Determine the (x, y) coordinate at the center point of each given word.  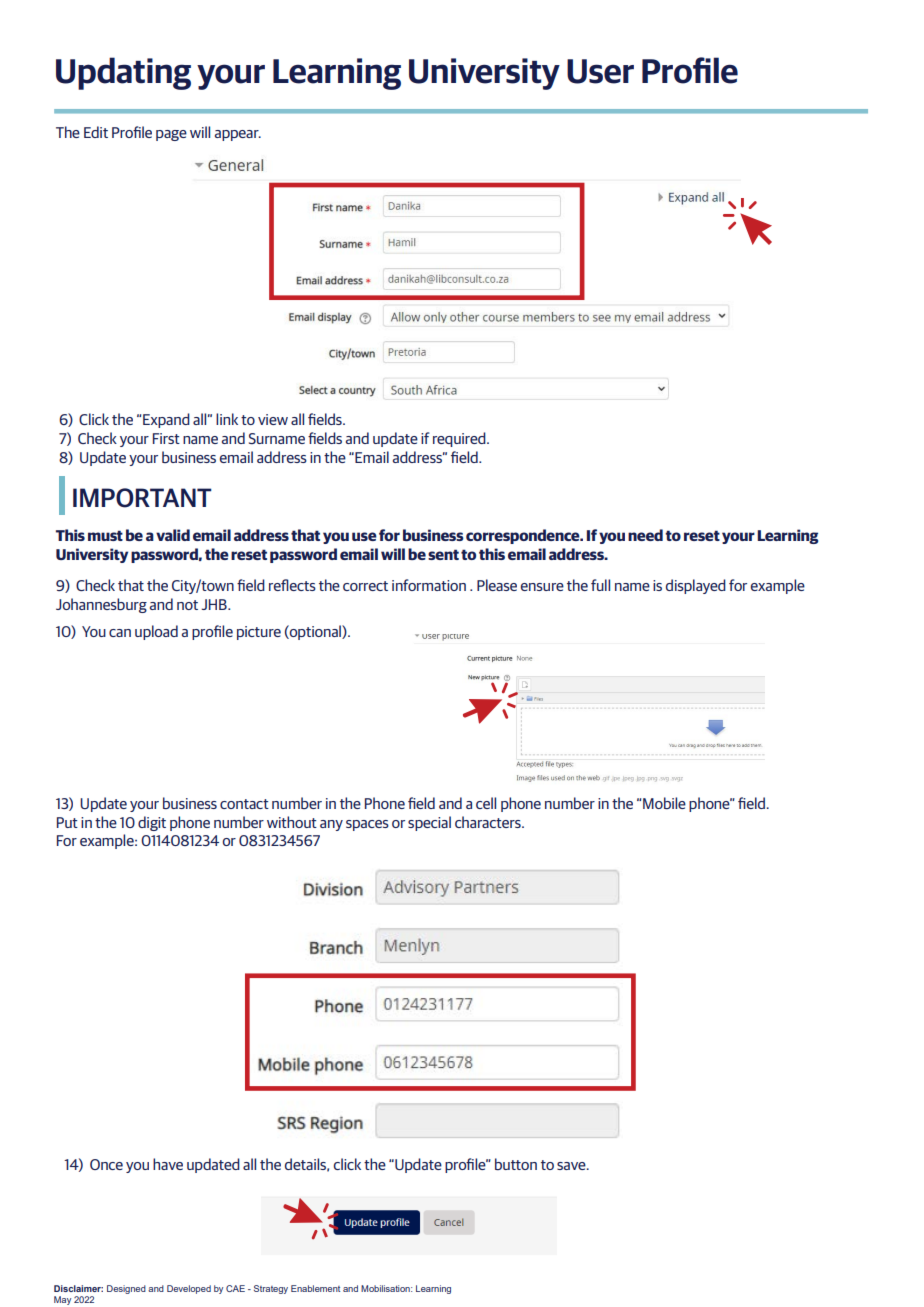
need (645, 535)
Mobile (664, 803)
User (600, 71)
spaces (367, 825)
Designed (126, 1289)
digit (152, 823)
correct (365, 586)
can (120, 633)
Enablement (315, 1288)
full (600, 585)
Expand (166, 420)
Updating (123, 73)
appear (238, 135)
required (460, 439)
